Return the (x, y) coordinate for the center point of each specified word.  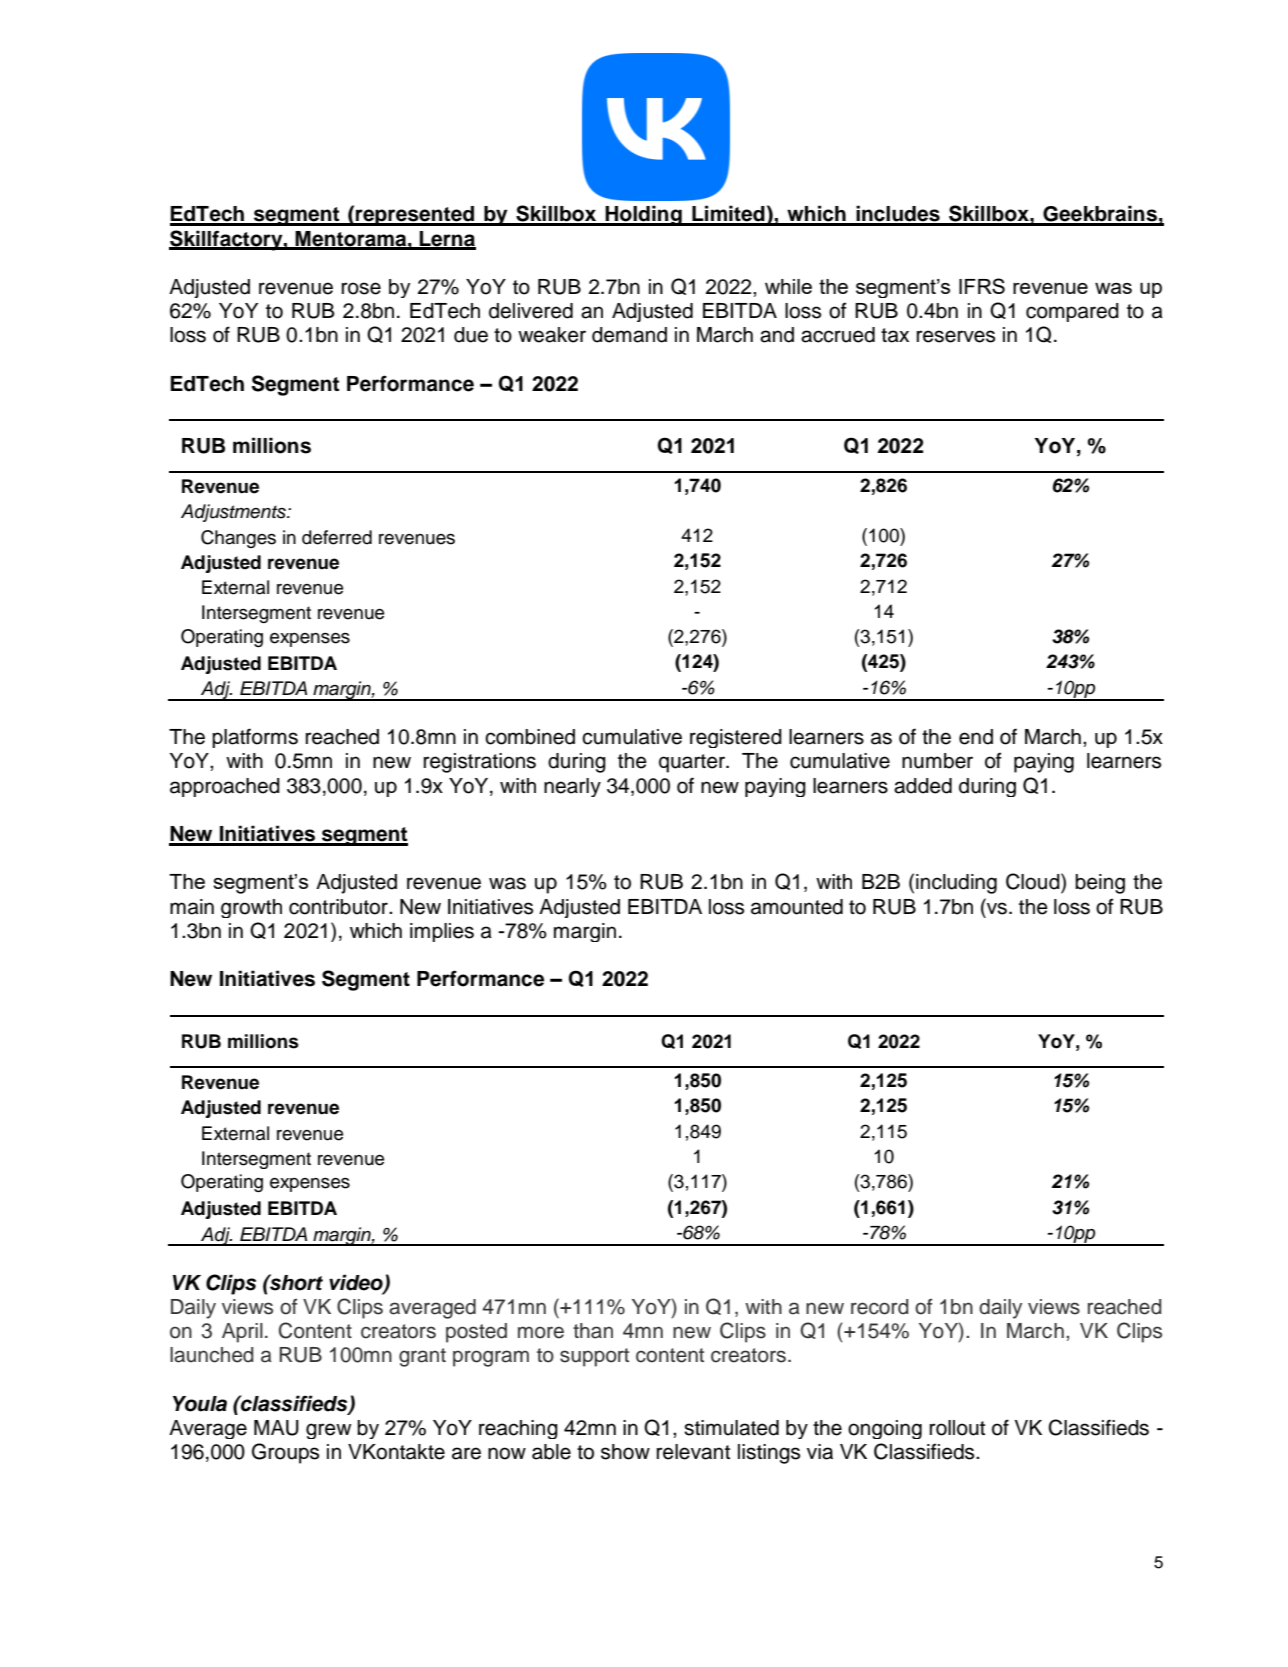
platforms (255, 738)
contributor (339, 907)
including (956, 884)
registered (736, 738)
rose (361, 288)
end (976, 737)
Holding (644, 215)
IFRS (982, 286)
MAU (276, 1428)
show (625, 1452)
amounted (797, 907)
